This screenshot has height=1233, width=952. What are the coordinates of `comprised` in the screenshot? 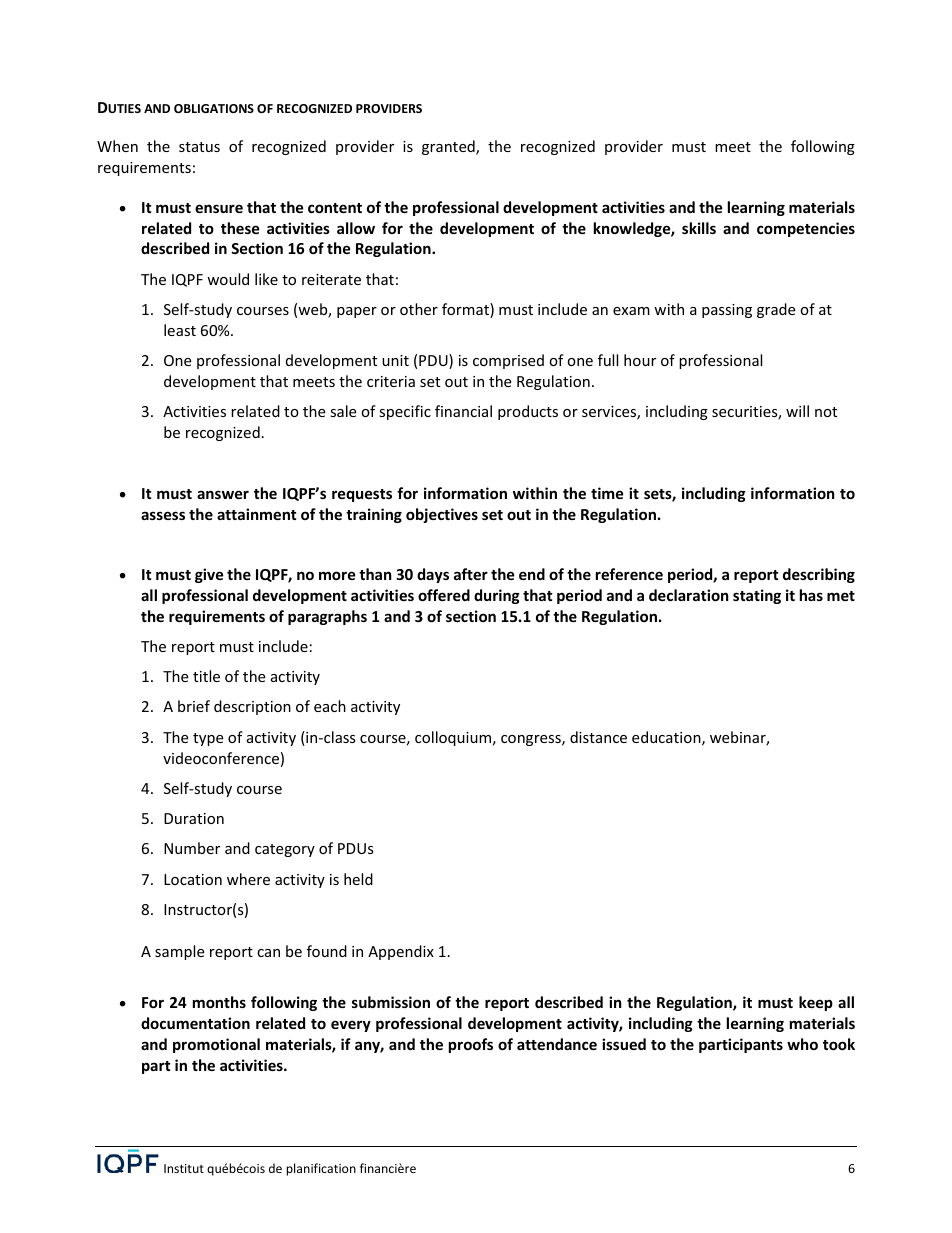 It's located at (508, 361).
